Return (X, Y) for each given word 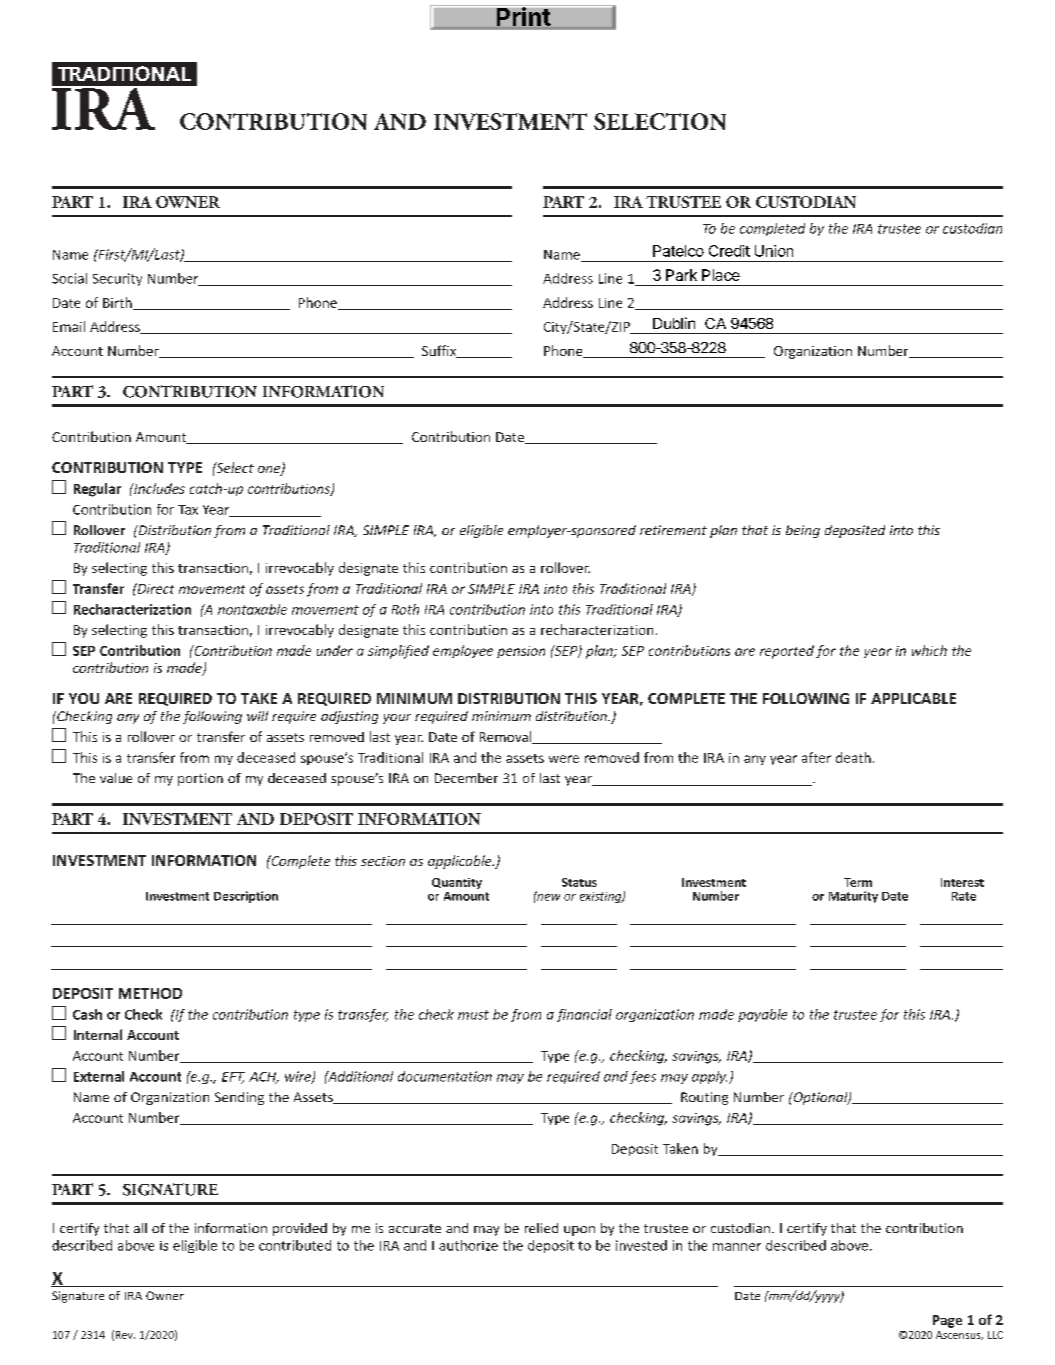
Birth (118, 303)
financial (584, 1015)
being (803, 531)
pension (521, 652)
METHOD (150, 993)
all (140, 1228)
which (929, 650)
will (257, 716)
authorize (468, 1245)
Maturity (853, 897)
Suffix (440, 351)
